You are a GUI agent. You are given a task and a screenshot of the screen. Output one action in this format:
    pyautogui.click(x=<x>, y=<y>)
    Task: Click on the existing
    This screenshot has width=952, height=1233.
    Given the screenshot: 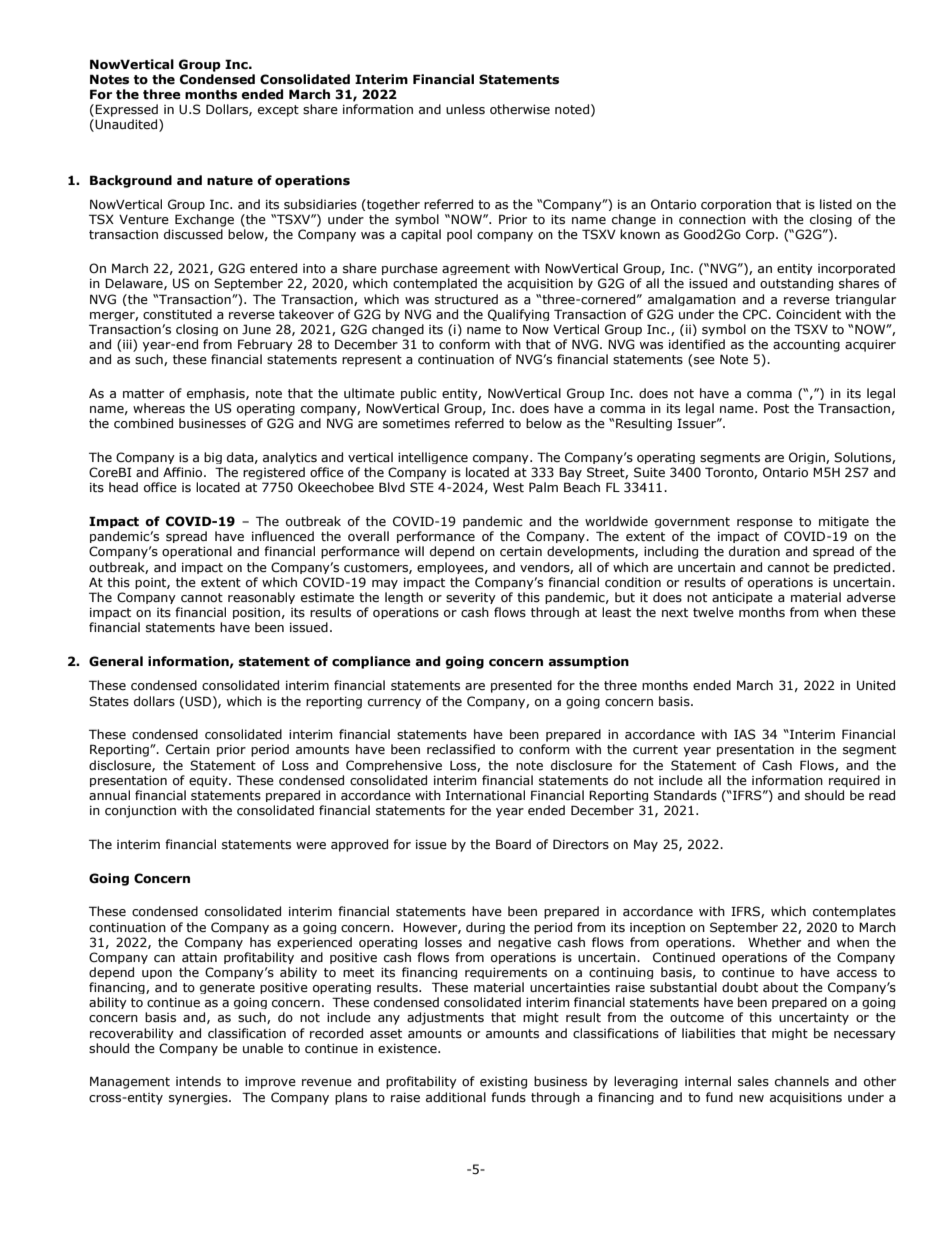 What is the action you would take?
    pyautogui.click(x=503, y=1083)
